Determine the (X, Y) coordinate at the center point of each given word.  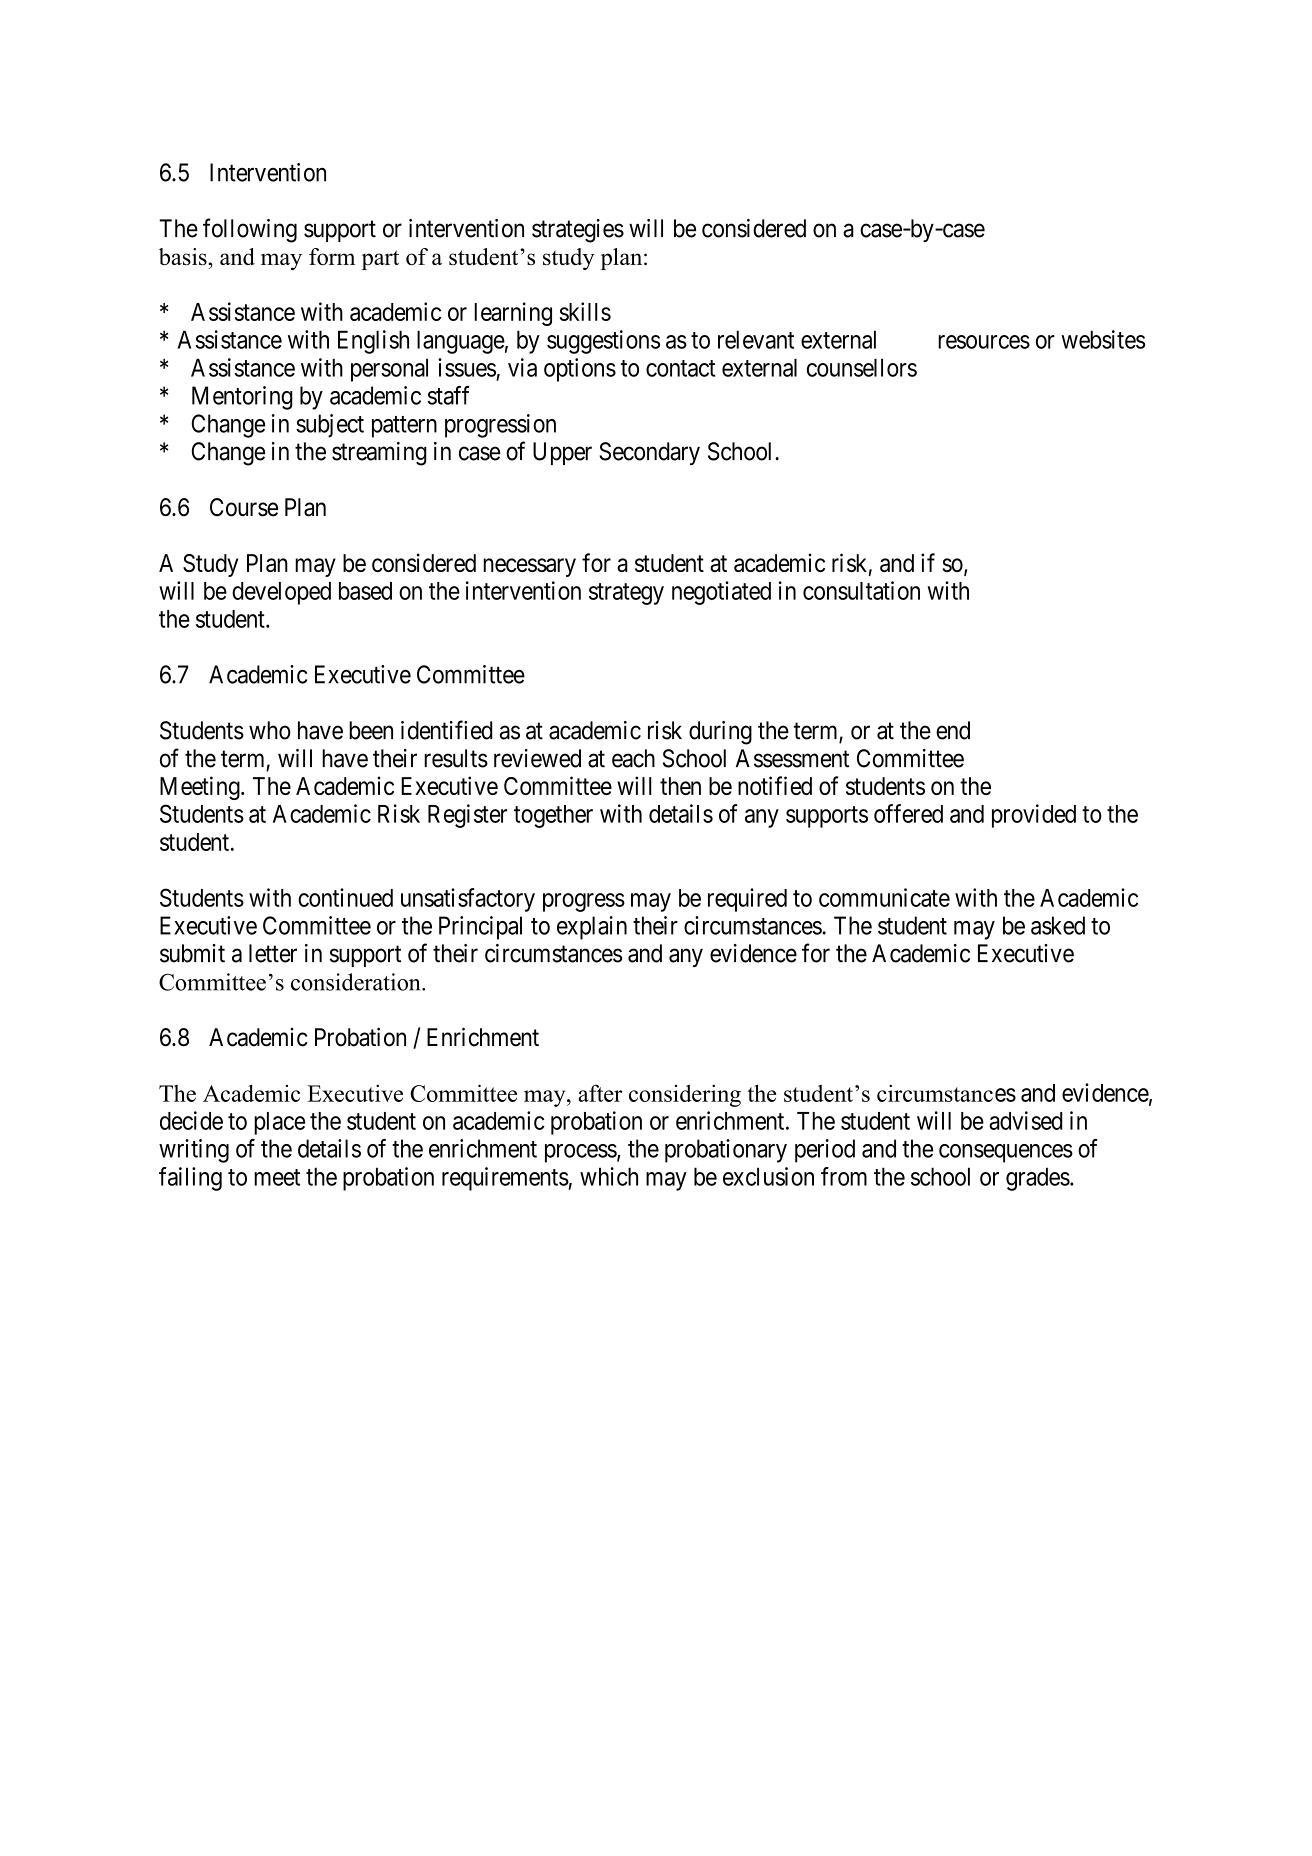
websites (1103, 339)
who (270, 730)
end (953, 730)
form (332, 256)
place (279, 1123)
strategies (578, 231)
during (720, 733)
